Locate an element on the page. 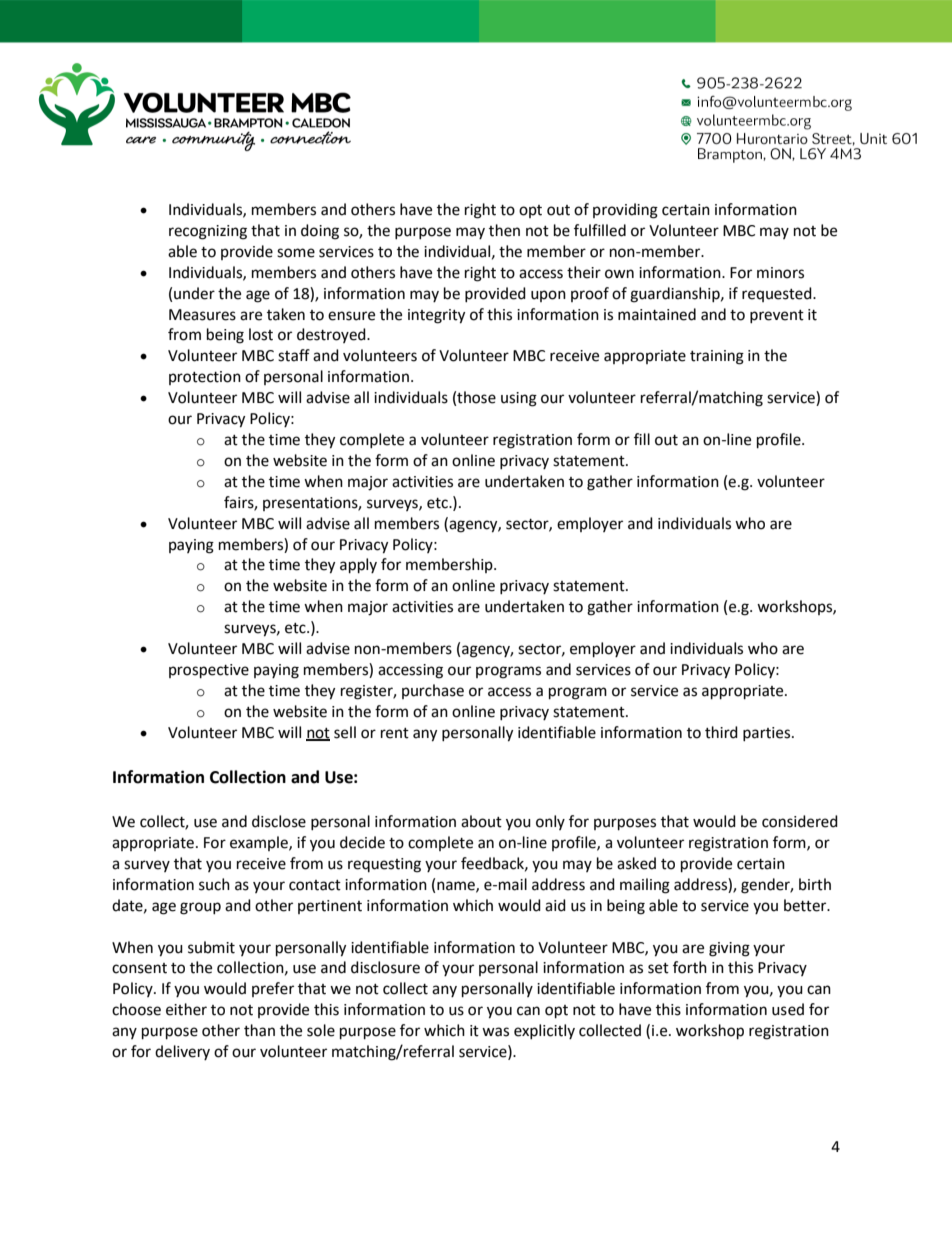 This page has width=952, height=1233. then is located at coordinates (504, 230).
